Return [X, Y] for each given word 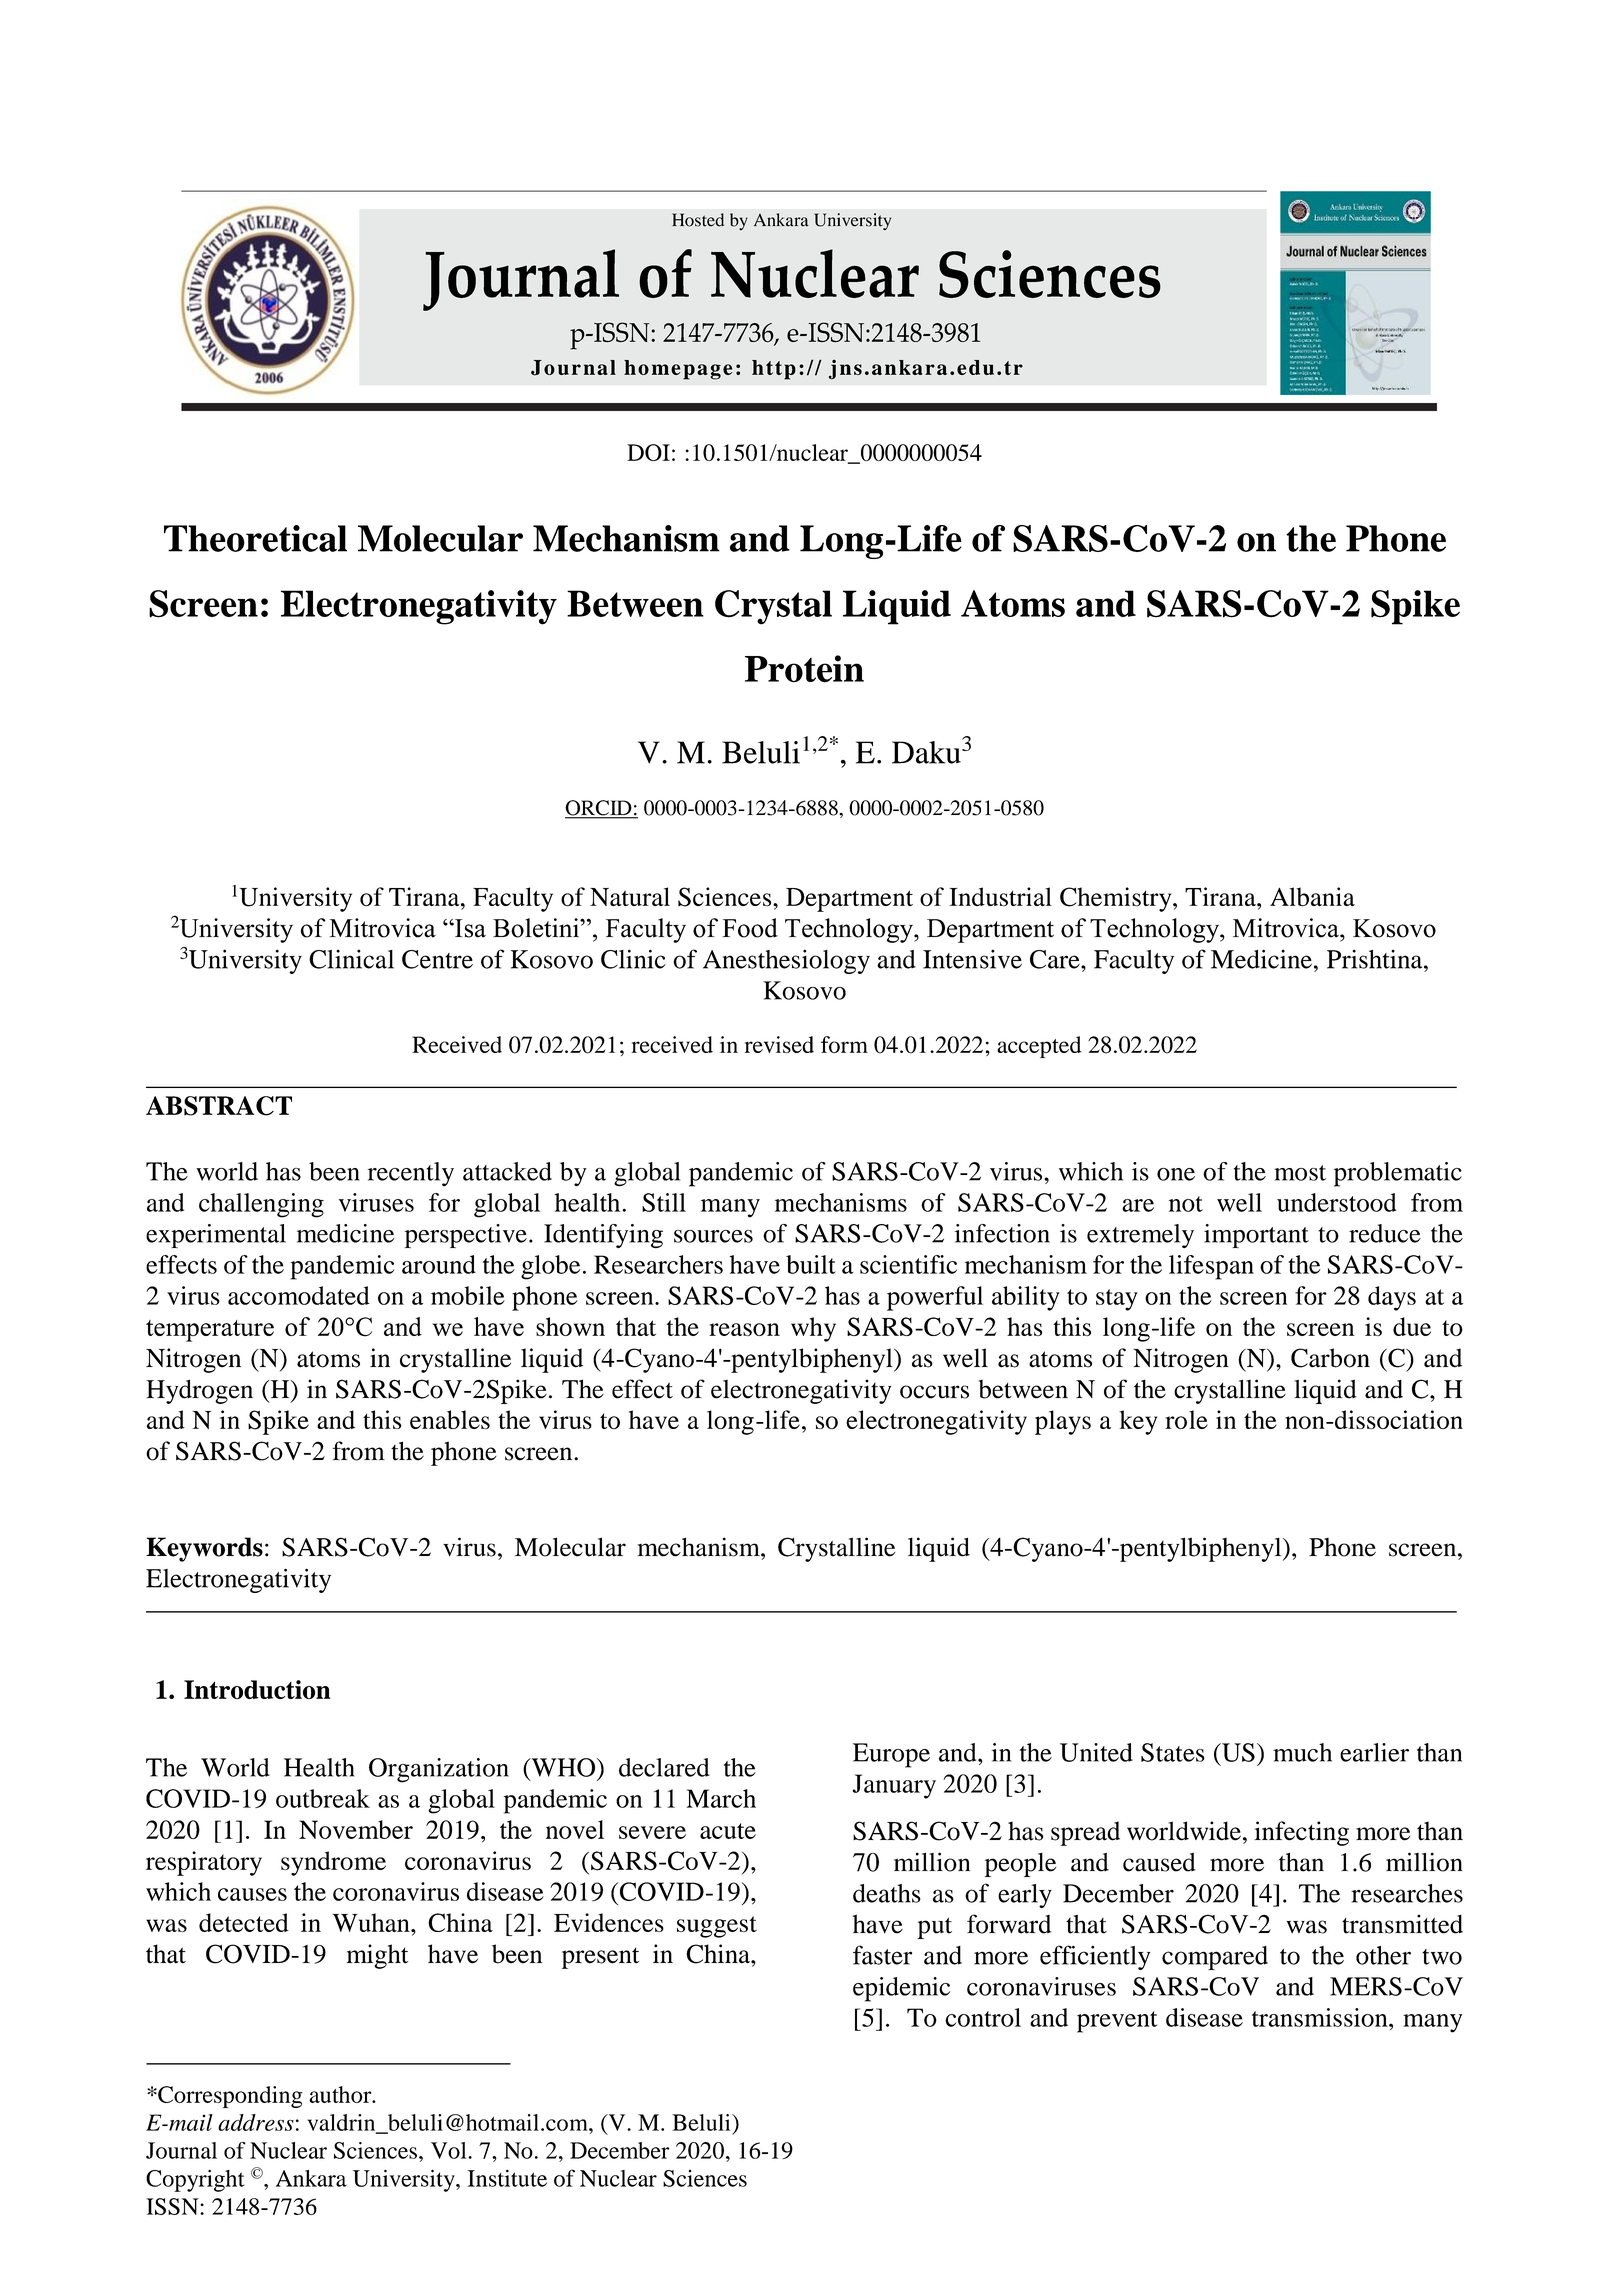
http [774, 370]
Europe [891, 1755]
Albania [1312, 897]
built [811, 1264]
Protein [804, 669]
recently [411, 1174]
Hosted [698, 220]
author [341, 2094]
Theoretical [255, 538]
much [1302, 1752]
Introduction [257, 1689]
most [1300, 1173]
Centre [437, 959]
